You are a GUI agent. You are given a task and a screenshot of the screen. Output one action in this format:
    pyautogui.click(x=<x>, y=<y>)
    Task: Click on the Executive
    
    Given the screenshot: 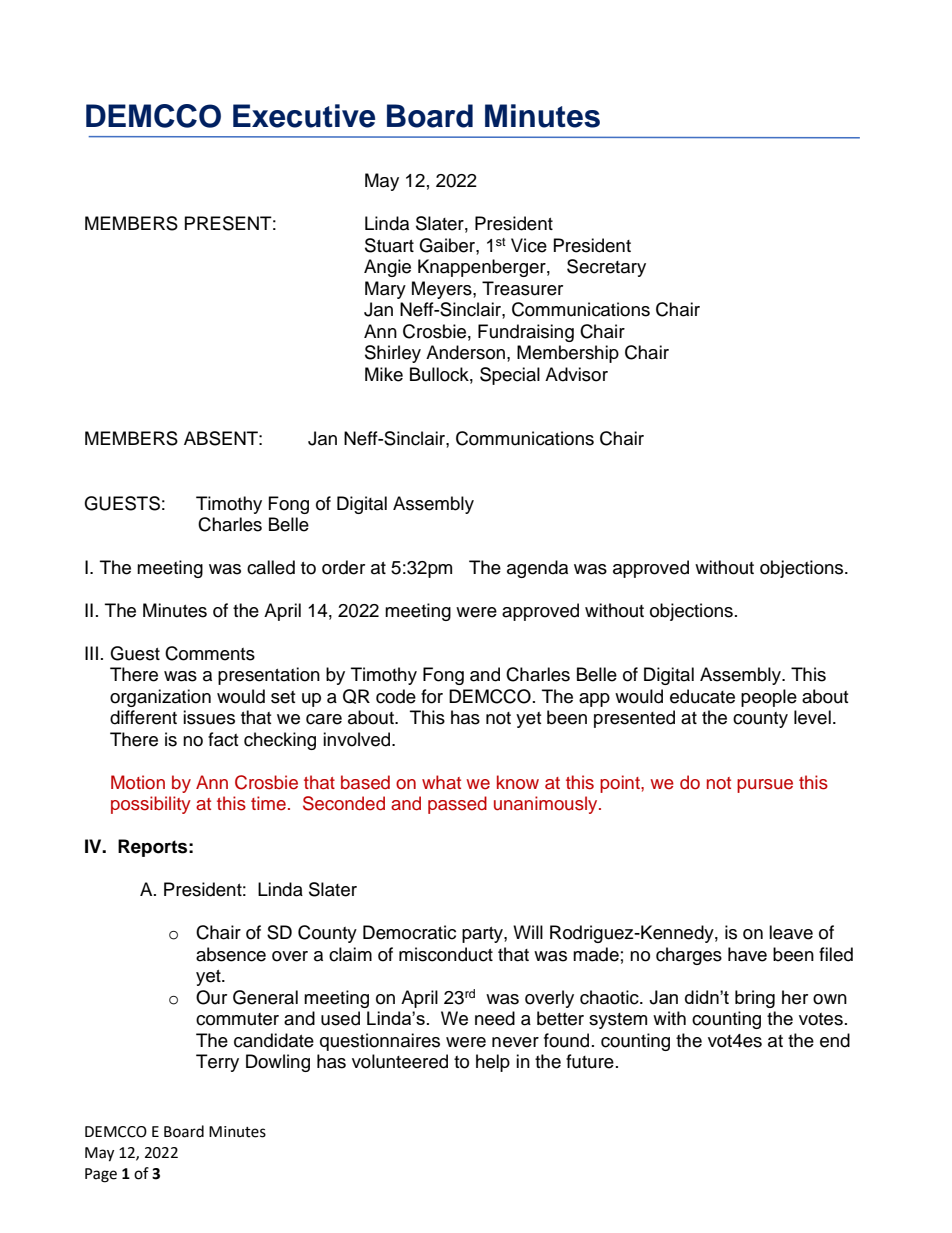 What is the action you would take?
    pyautogui.click(x=304, y=116)
